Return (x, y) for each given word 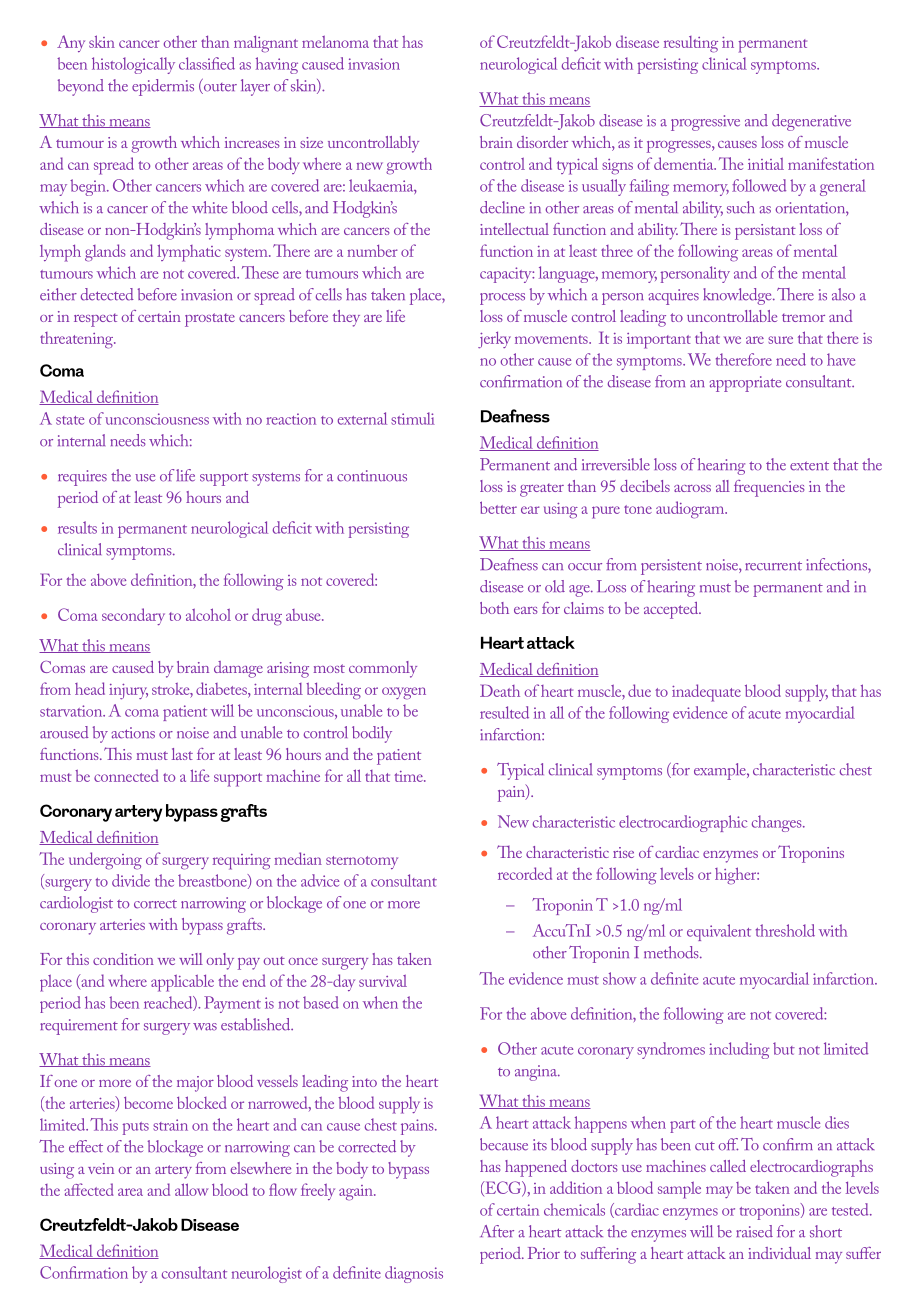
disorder (542, 142)
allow (191, 1189)
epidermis (163, 87)
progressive (705, 123)
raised (754, 1231)
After (497, 1231)
